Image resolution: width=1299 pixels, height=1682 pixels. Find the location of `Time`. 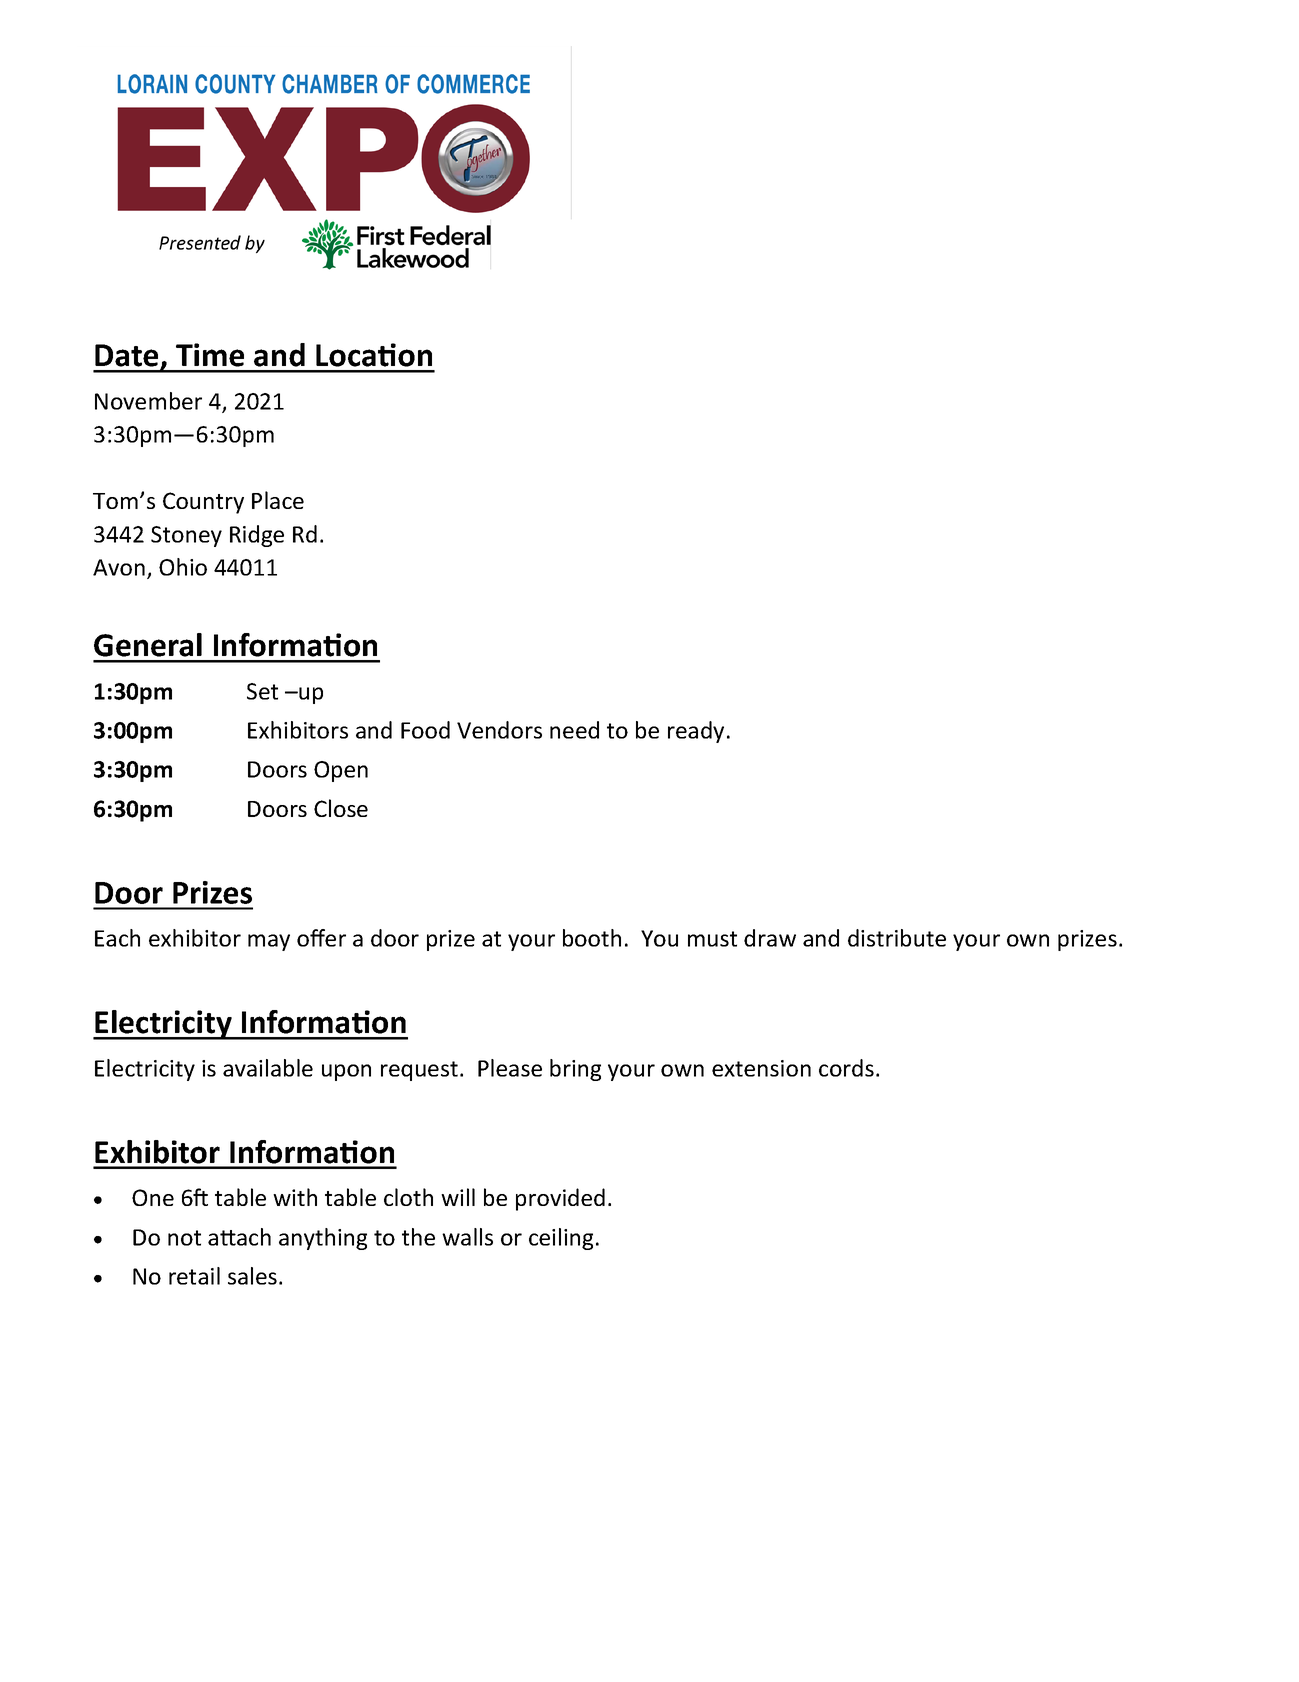

Time is located at coordinates (210, 355).
